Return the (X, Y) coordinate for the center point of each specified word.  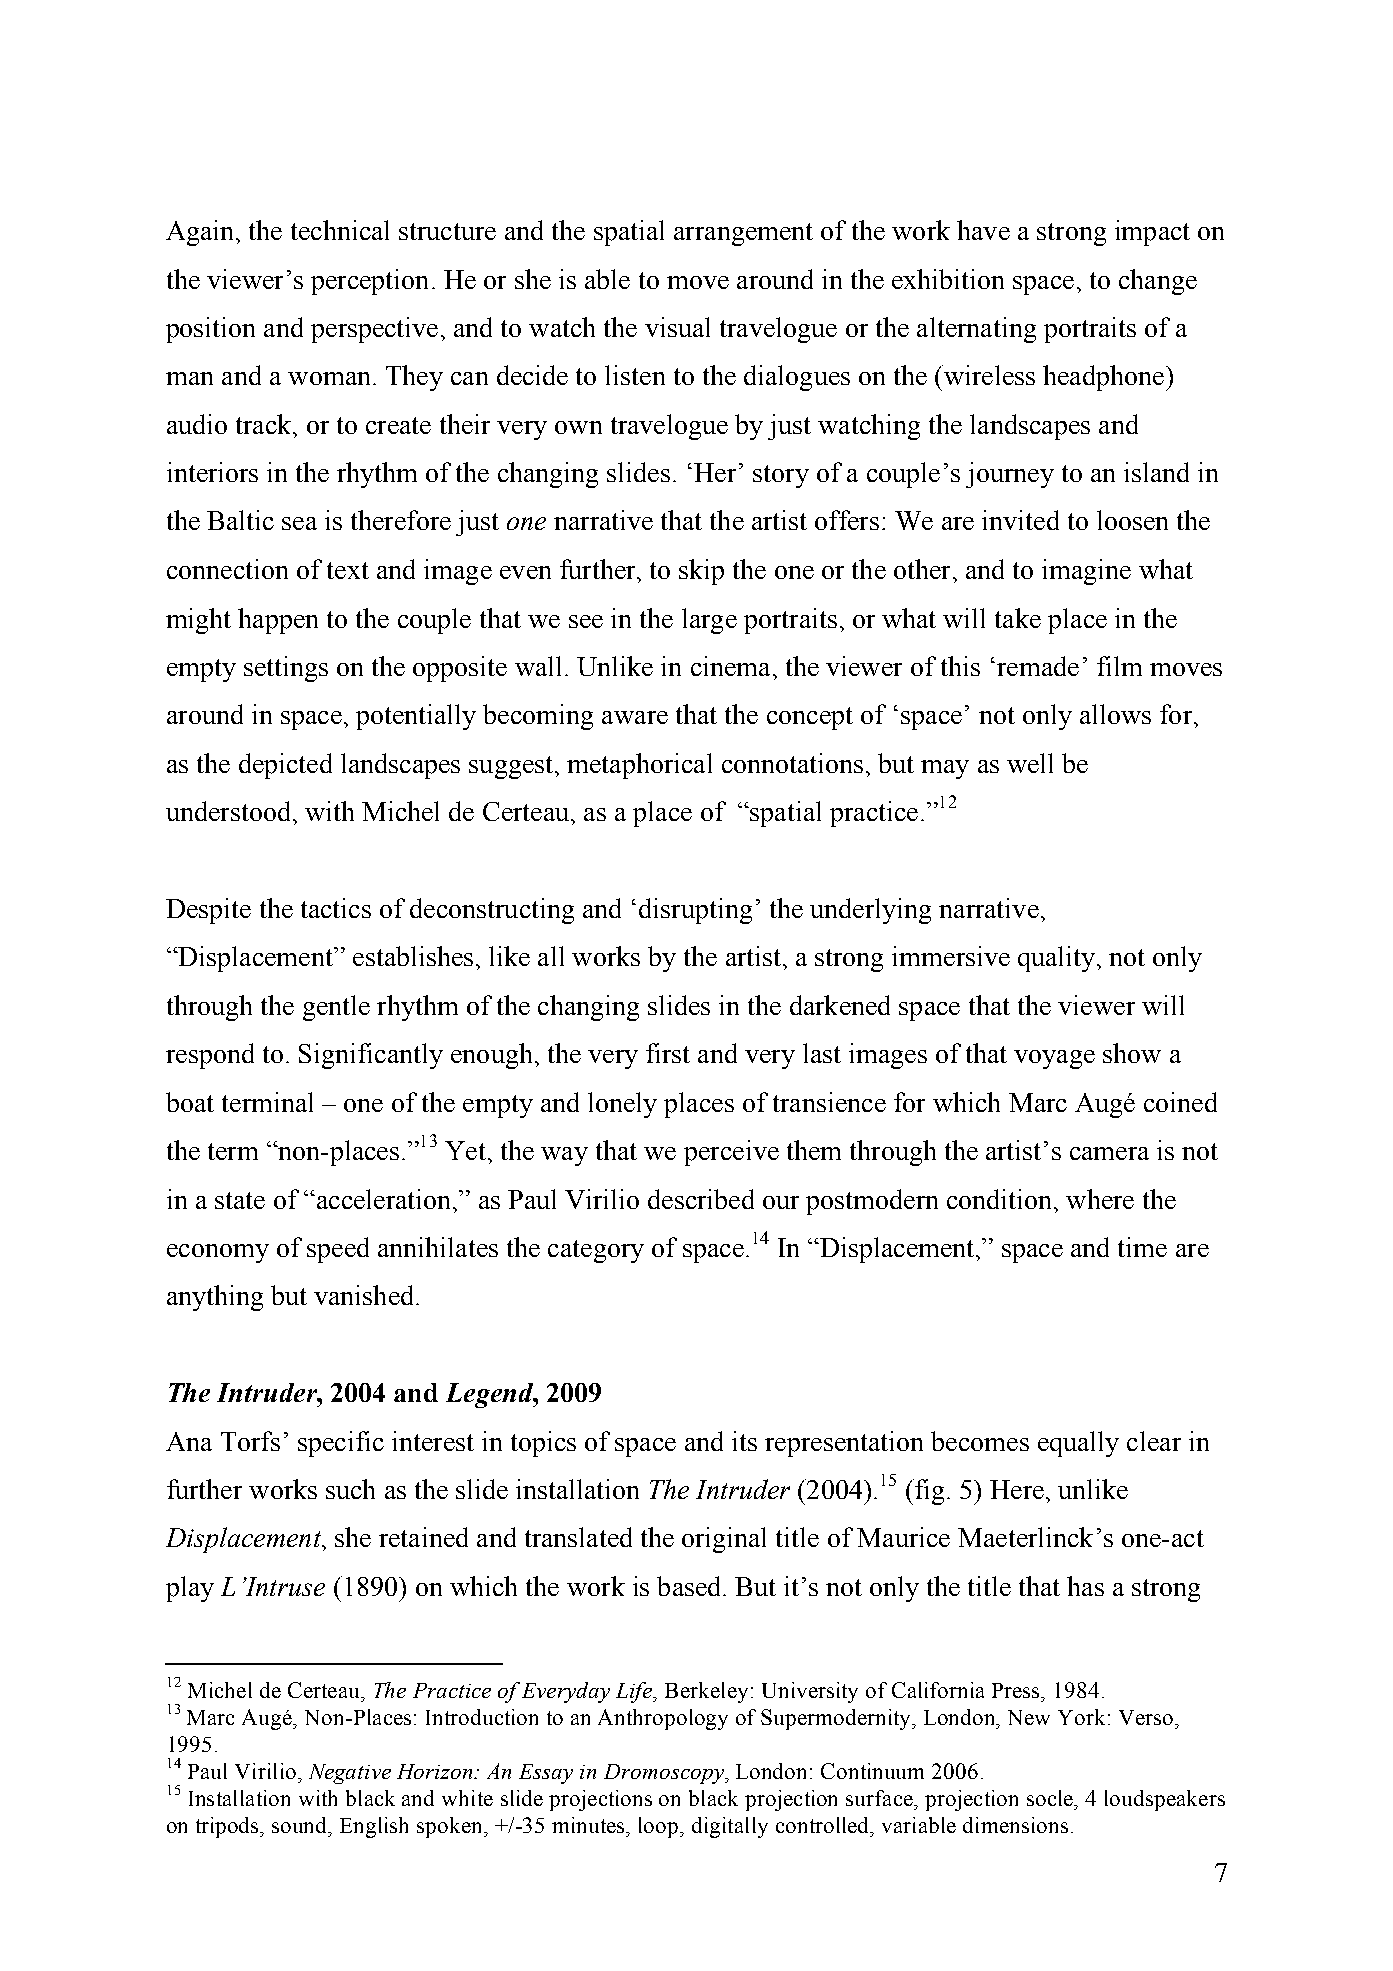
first (668, 1053)
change (1158, 282)
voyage (1054, 1059)
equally (1078, 1444)
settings (286, 669)
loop (660, 1827)
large (709, 621)
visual (677, 327)
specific (341, 1444)
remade (1038, 666)
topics (543, 1444)
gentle (336, 1008)
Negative (350, 1774)
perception (369, 282)
